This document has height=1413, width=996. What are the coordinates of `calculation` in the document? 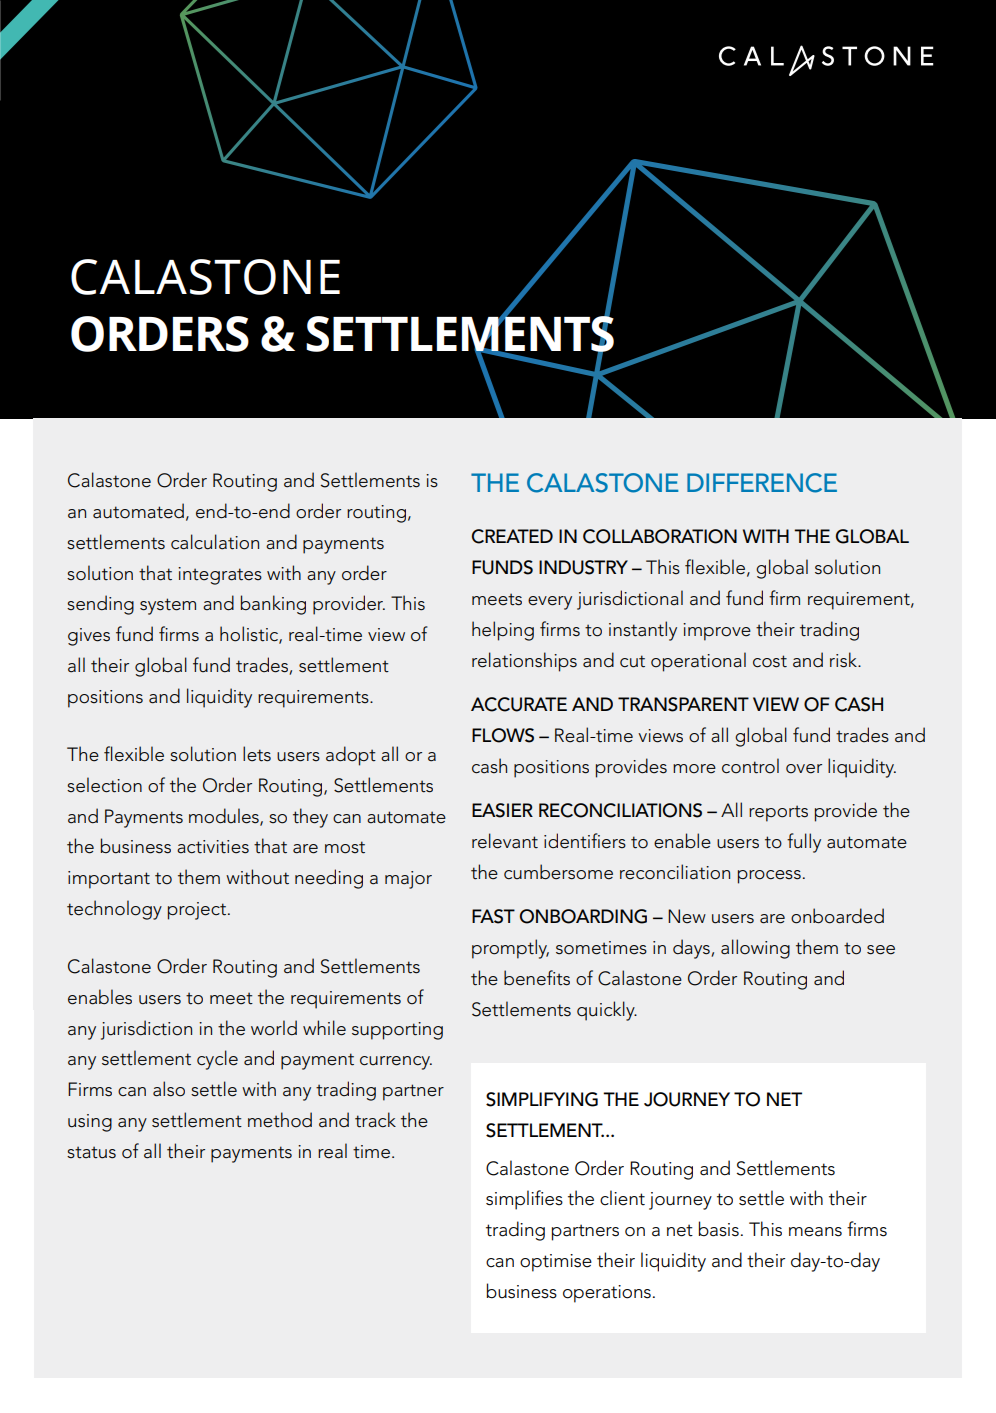 It's located at (215, 542).
